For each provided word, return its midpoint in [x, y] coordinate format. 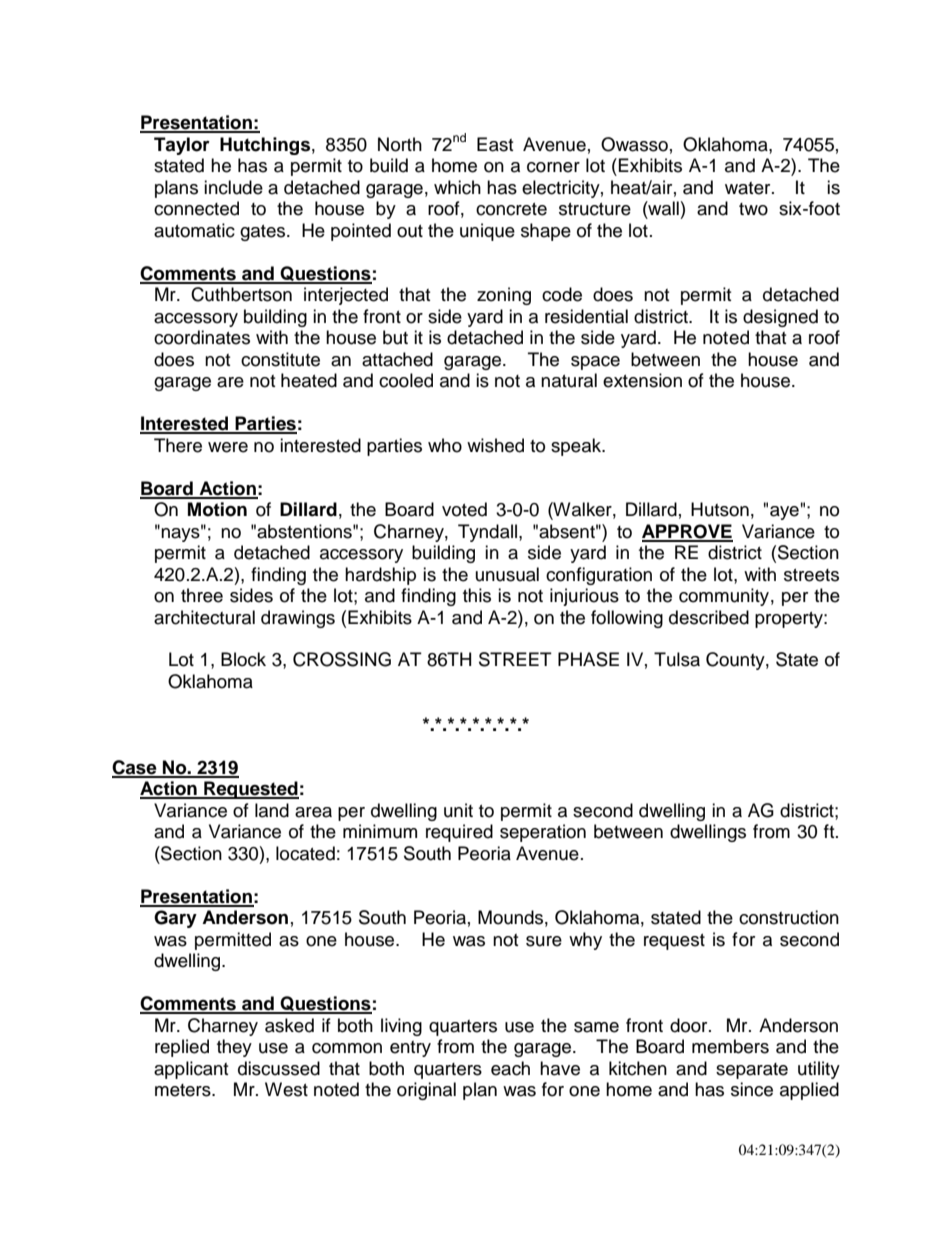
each [510, 1068]
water [749, 188]
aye [784, 513]
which [457, 187]
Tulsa [677, 659]
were [228, 447]
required [459, 833]
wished [495, 445]
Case [135, 768]
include [233, 187]
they [234, 1048]
